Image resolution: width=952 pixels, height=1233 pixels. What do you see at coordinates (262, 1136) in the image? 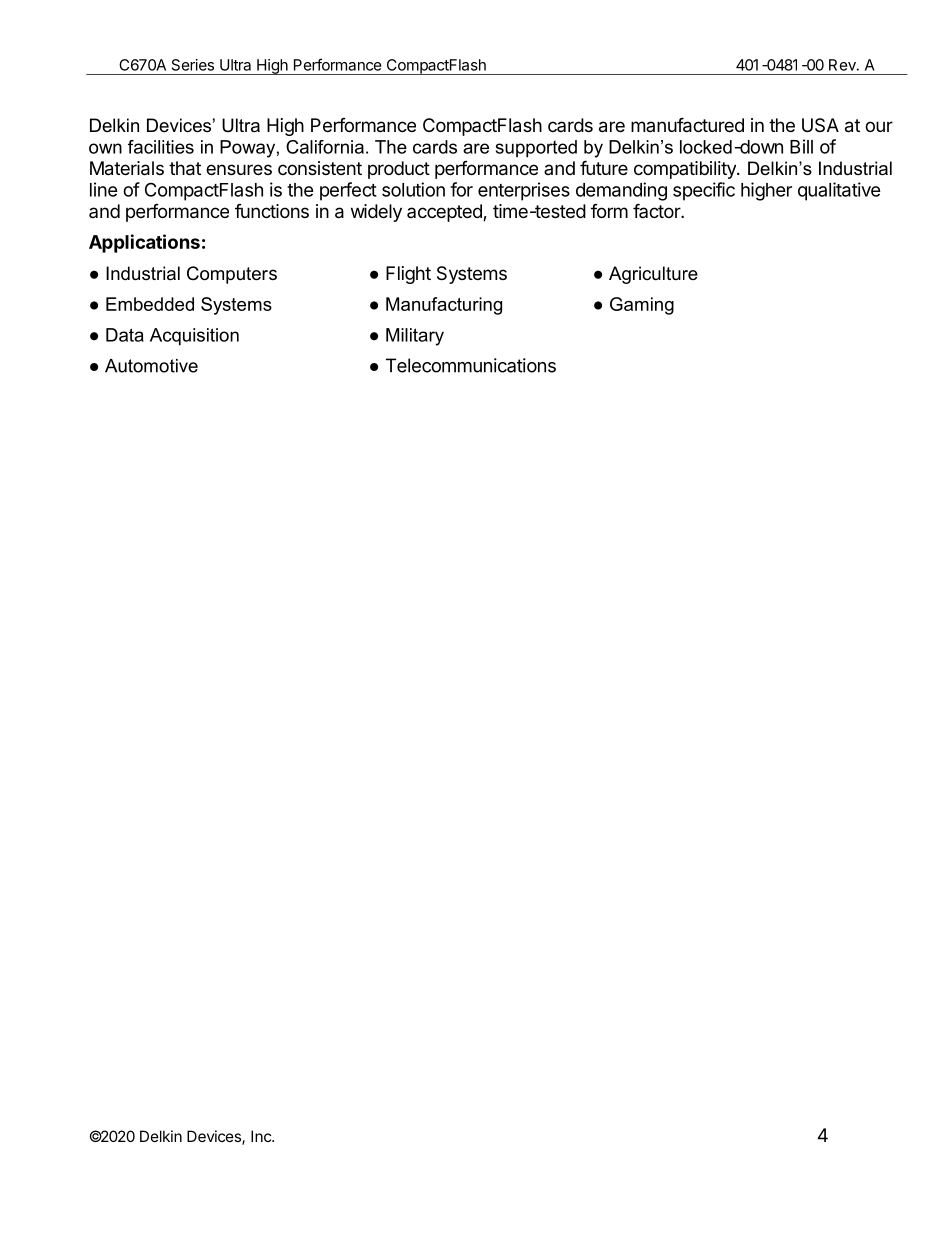
I see `Inc` at bounding box center [262, 1136].
